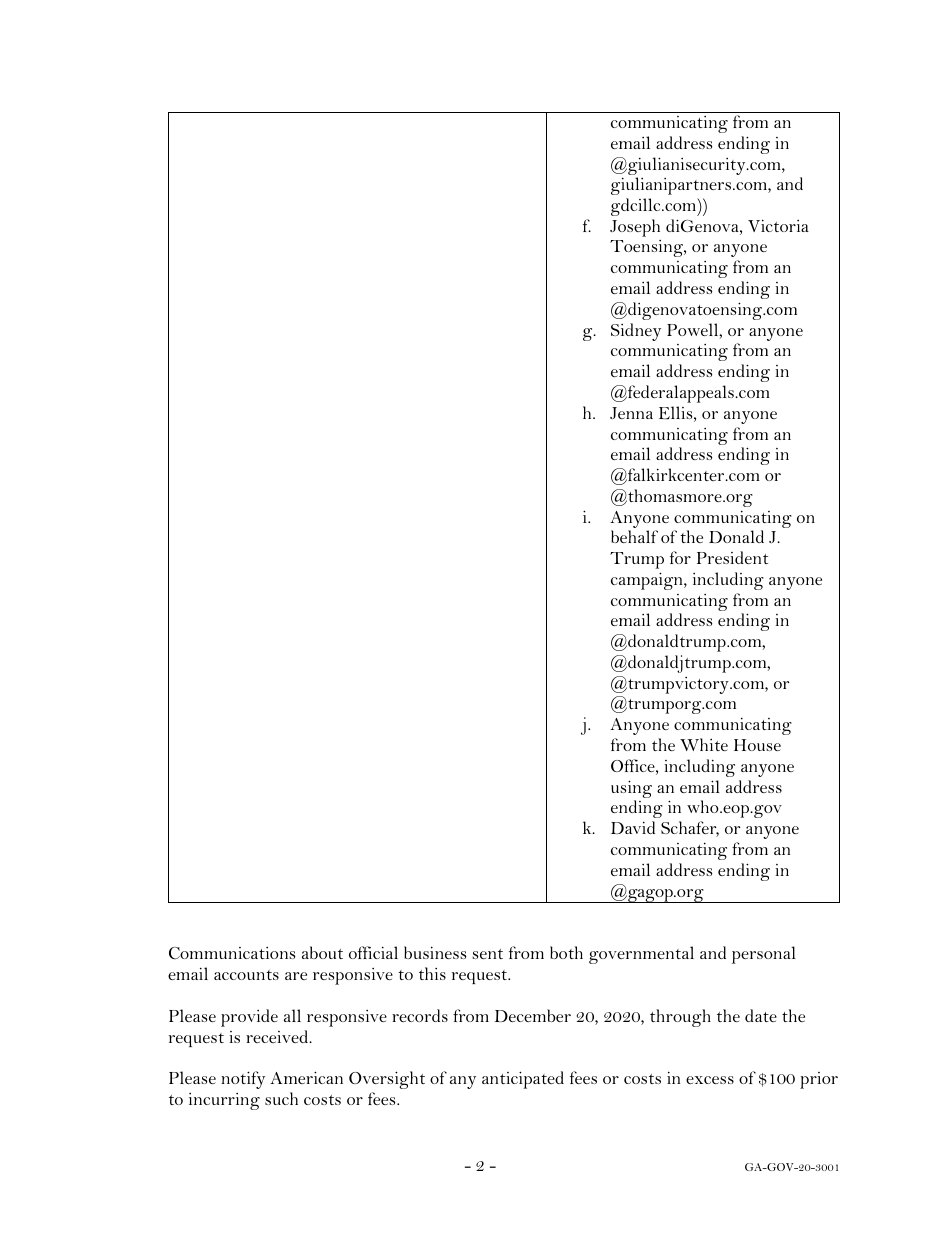 Image resolution: width=952 pixels, height=1233 pixels. What do you see at coordinates (322, 952) in the screenshot?
I see `about` at bounding box center [322, 952].
